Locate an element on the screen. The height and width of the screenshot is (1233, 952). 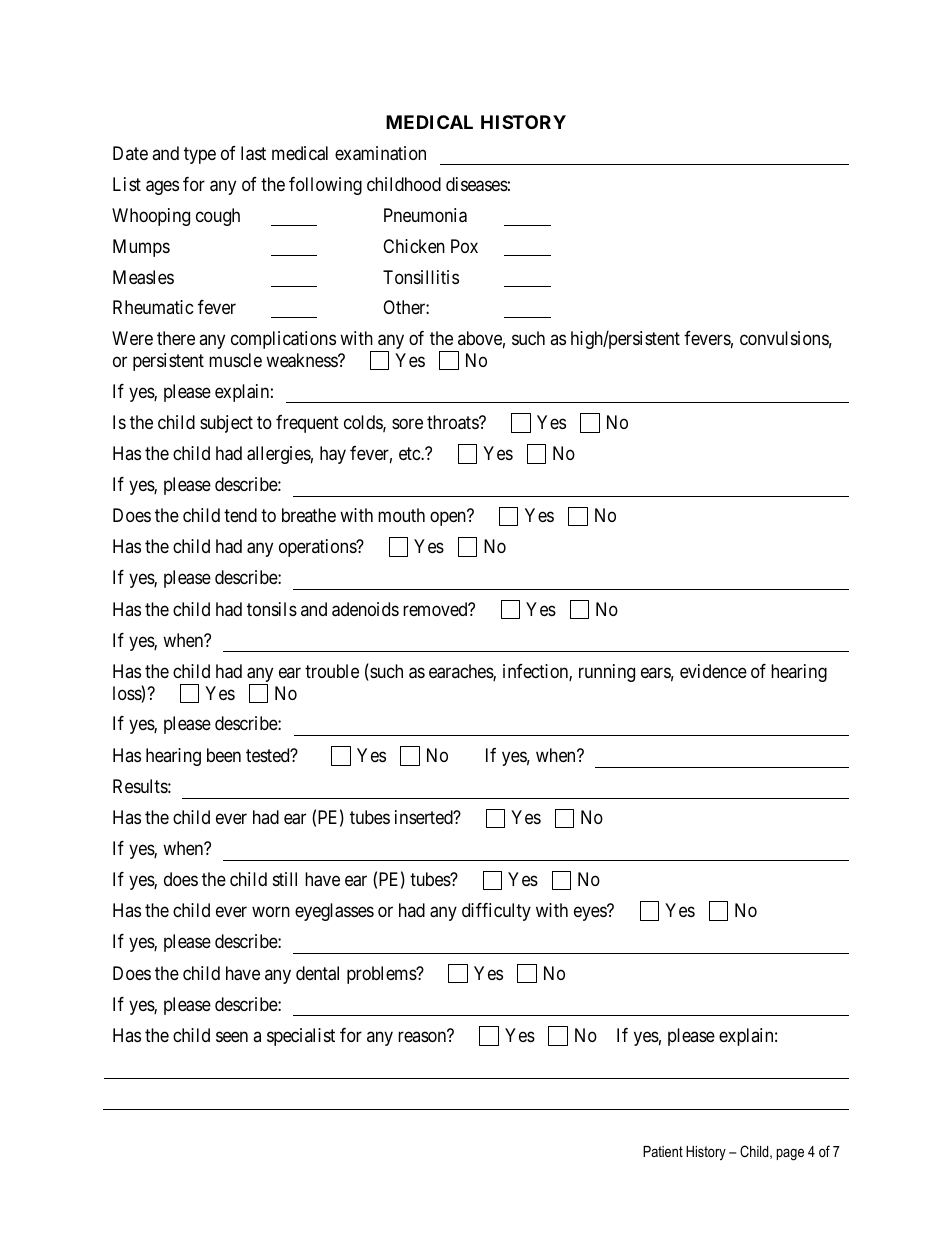
sore is located at coordinates (407, 424).
